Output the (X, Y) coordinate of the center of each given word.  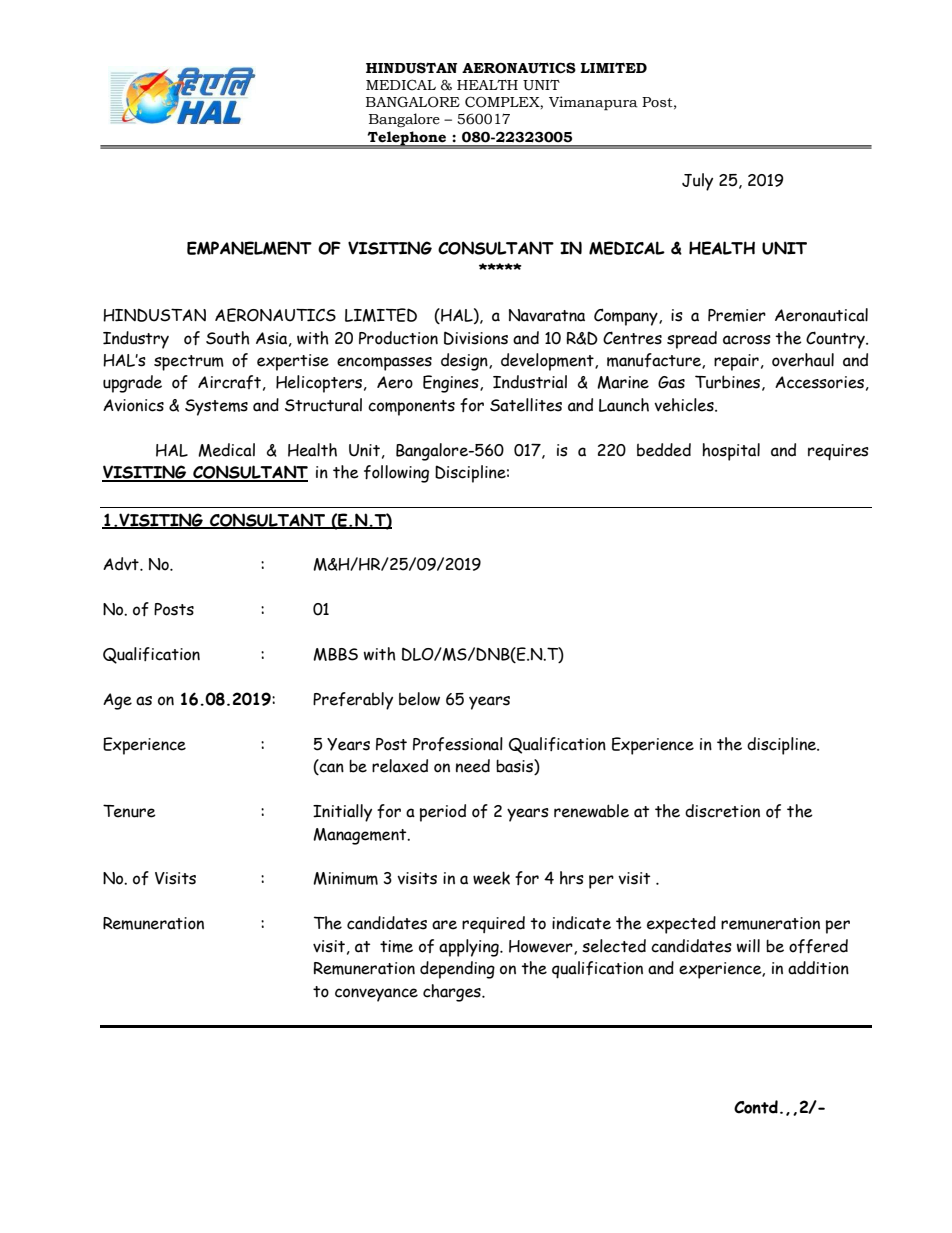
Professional (458, 744)
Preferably (353, 701)
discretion (722, 811)
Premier (737, 315)
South (228, 338)
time (396, 946)
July (697, 182)
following (396, 474)
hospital (731, 452)
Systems (216, 407)
